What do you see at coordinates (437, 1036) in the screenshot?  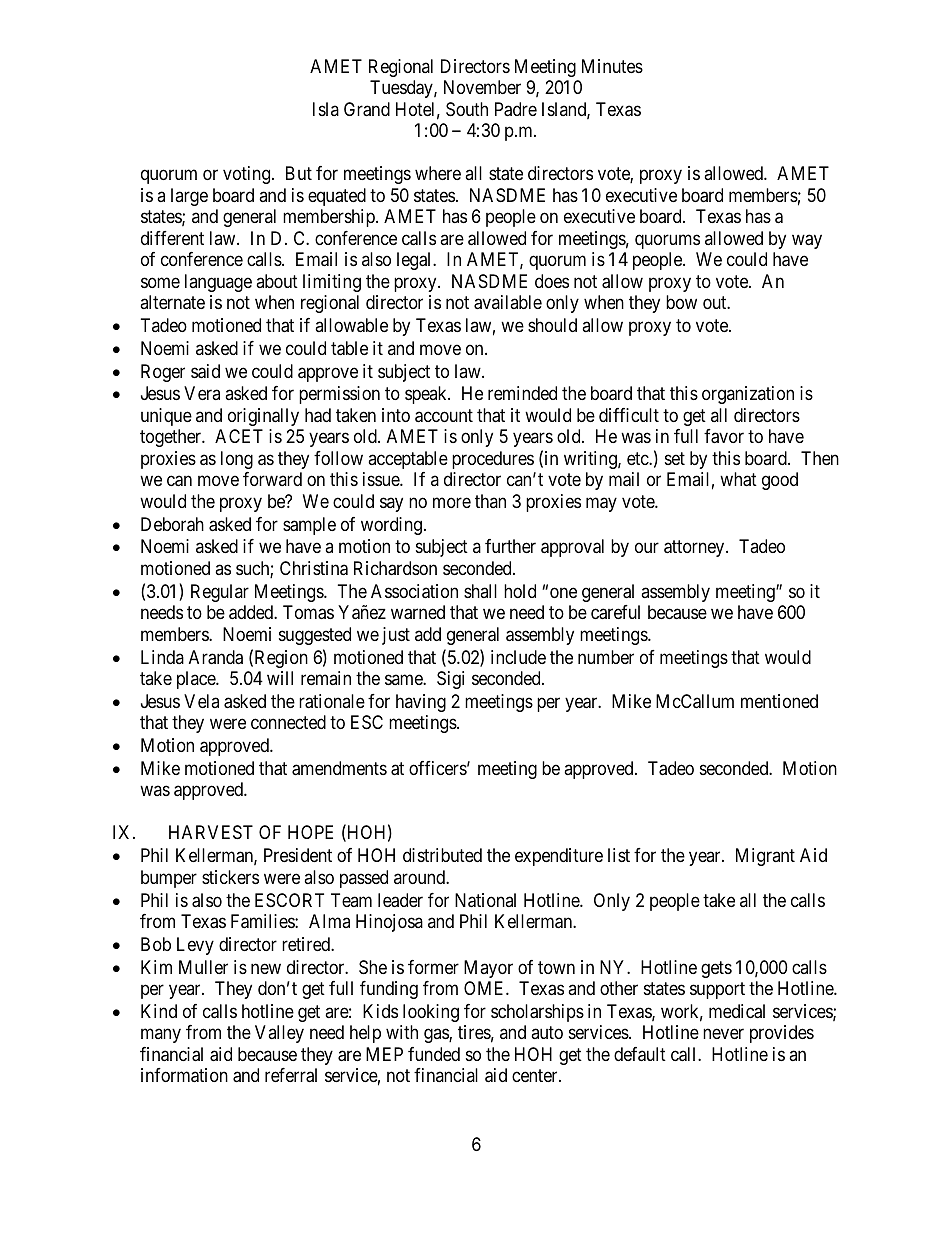 I see `gas` at bounding box center [437, 1036].
